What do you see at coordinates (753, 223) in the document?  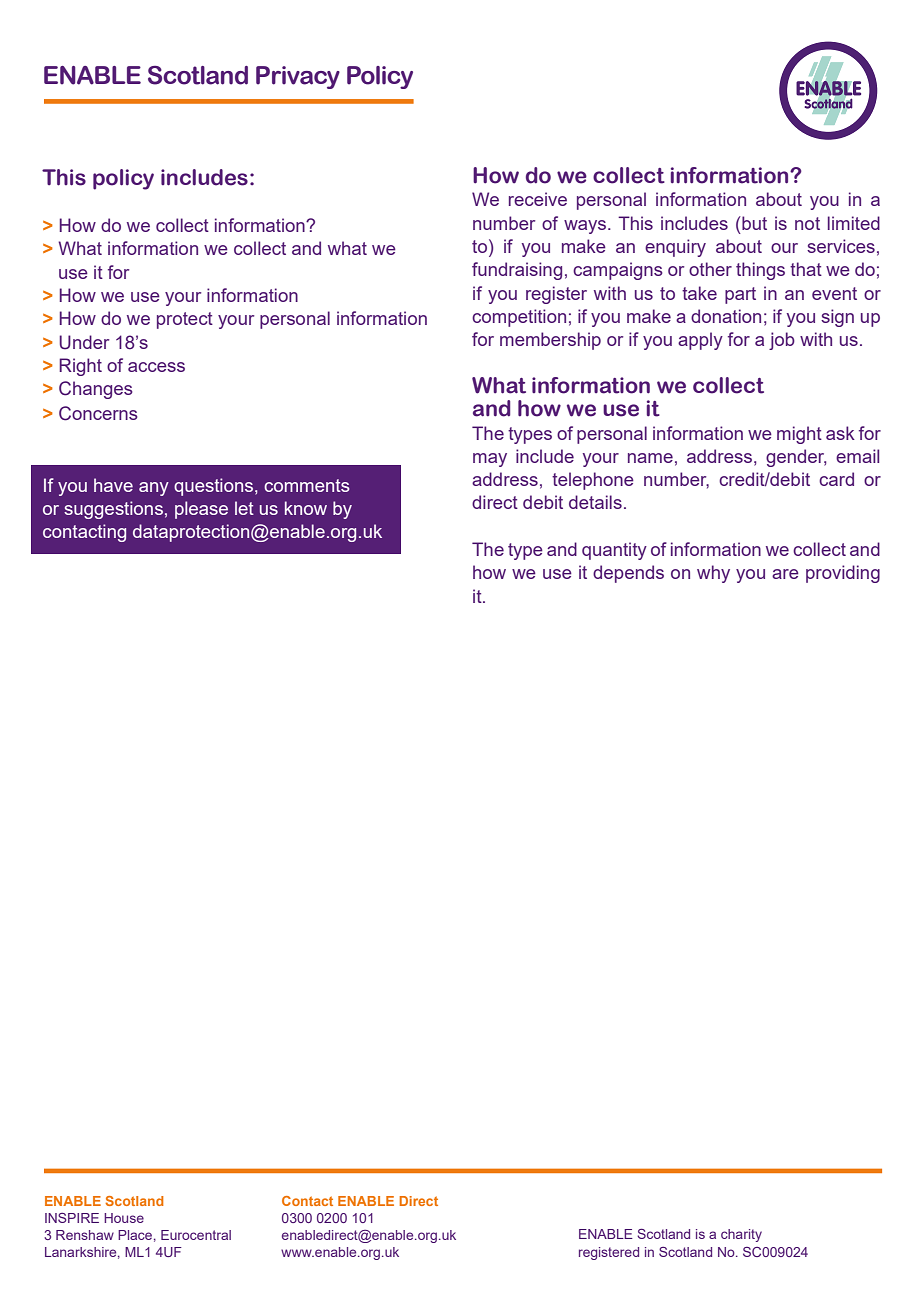 I see `but` at bounding box center [753, 223].
